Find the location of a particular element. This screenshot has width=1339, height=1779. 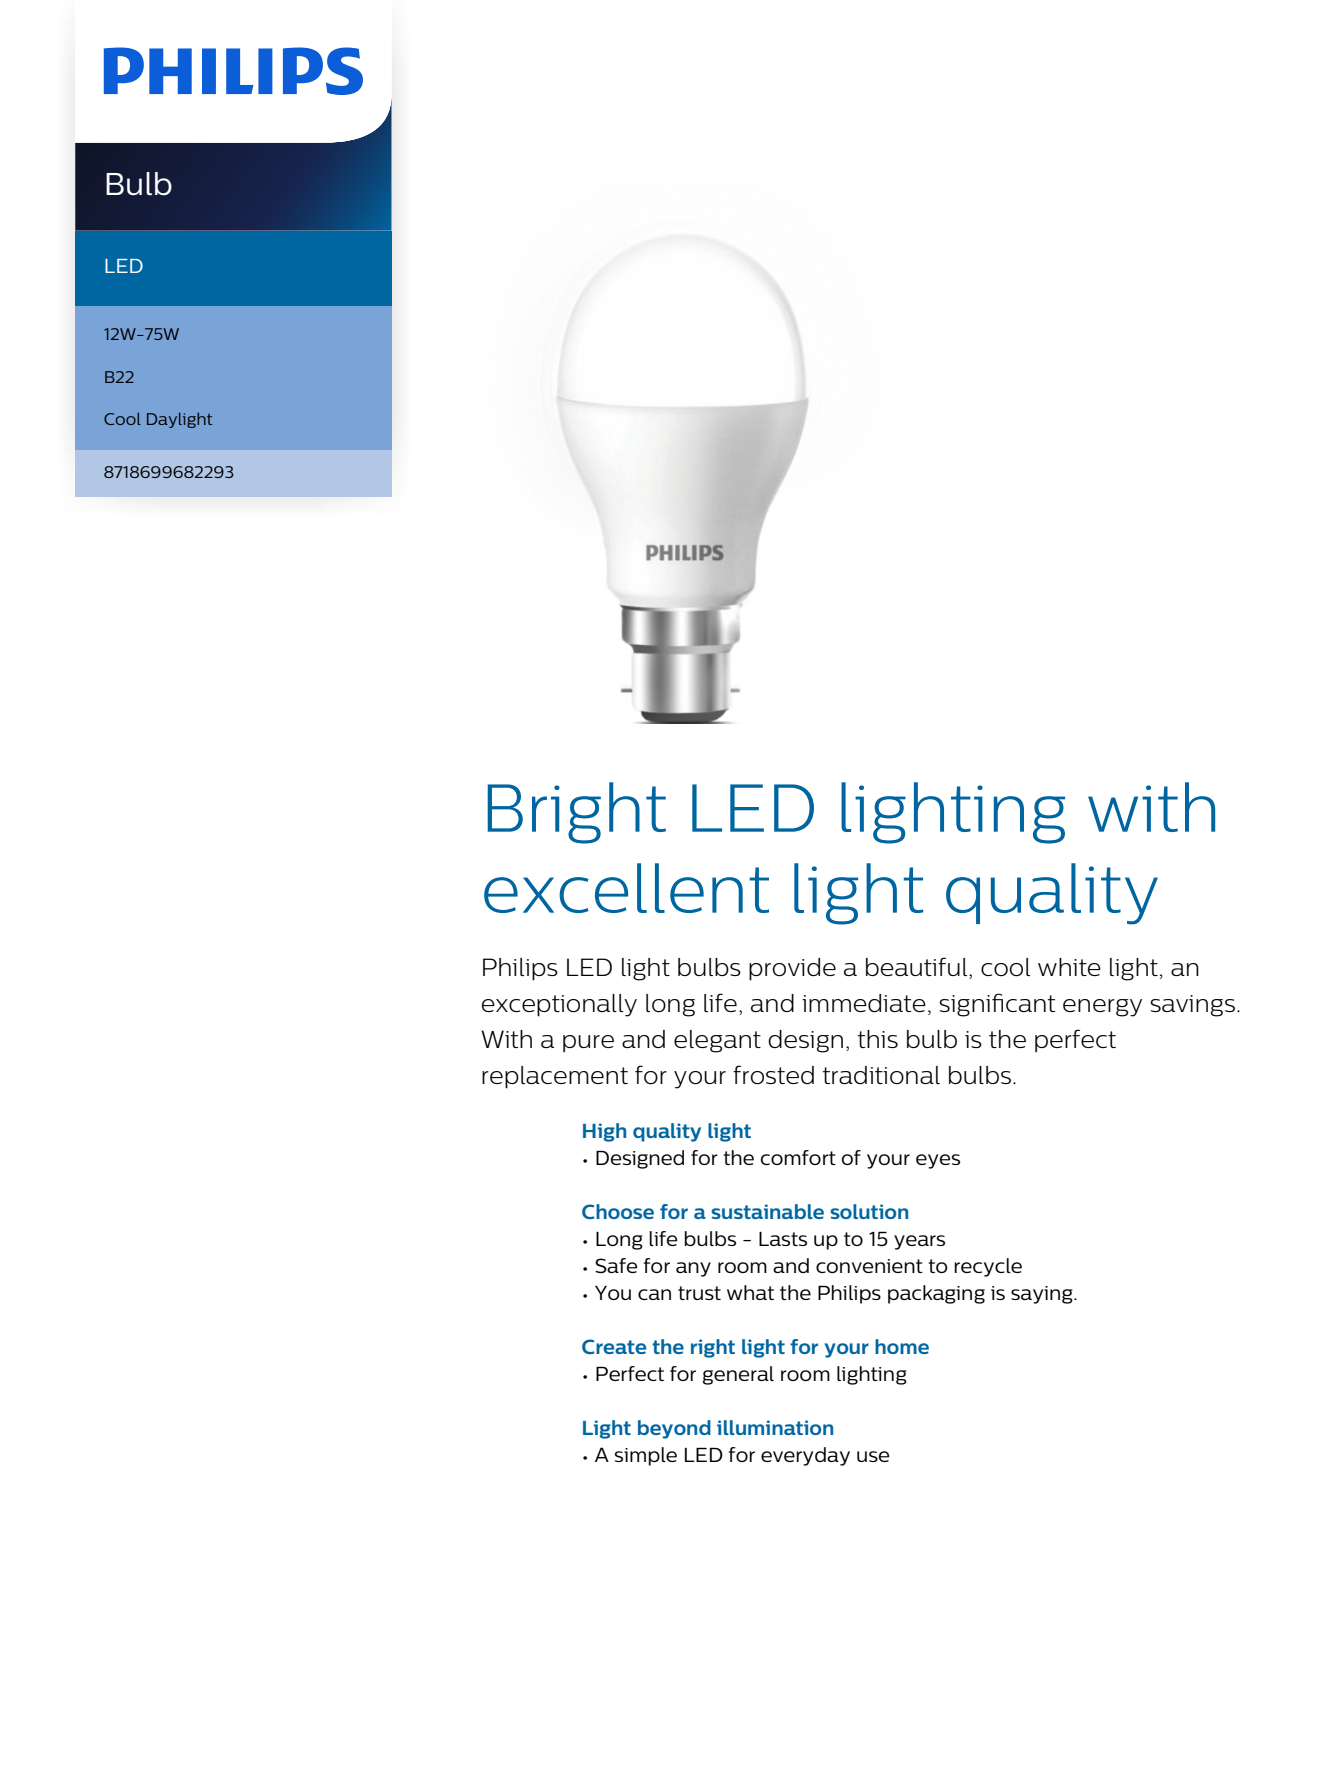

saying is located at coordinates (1043, 1295).
